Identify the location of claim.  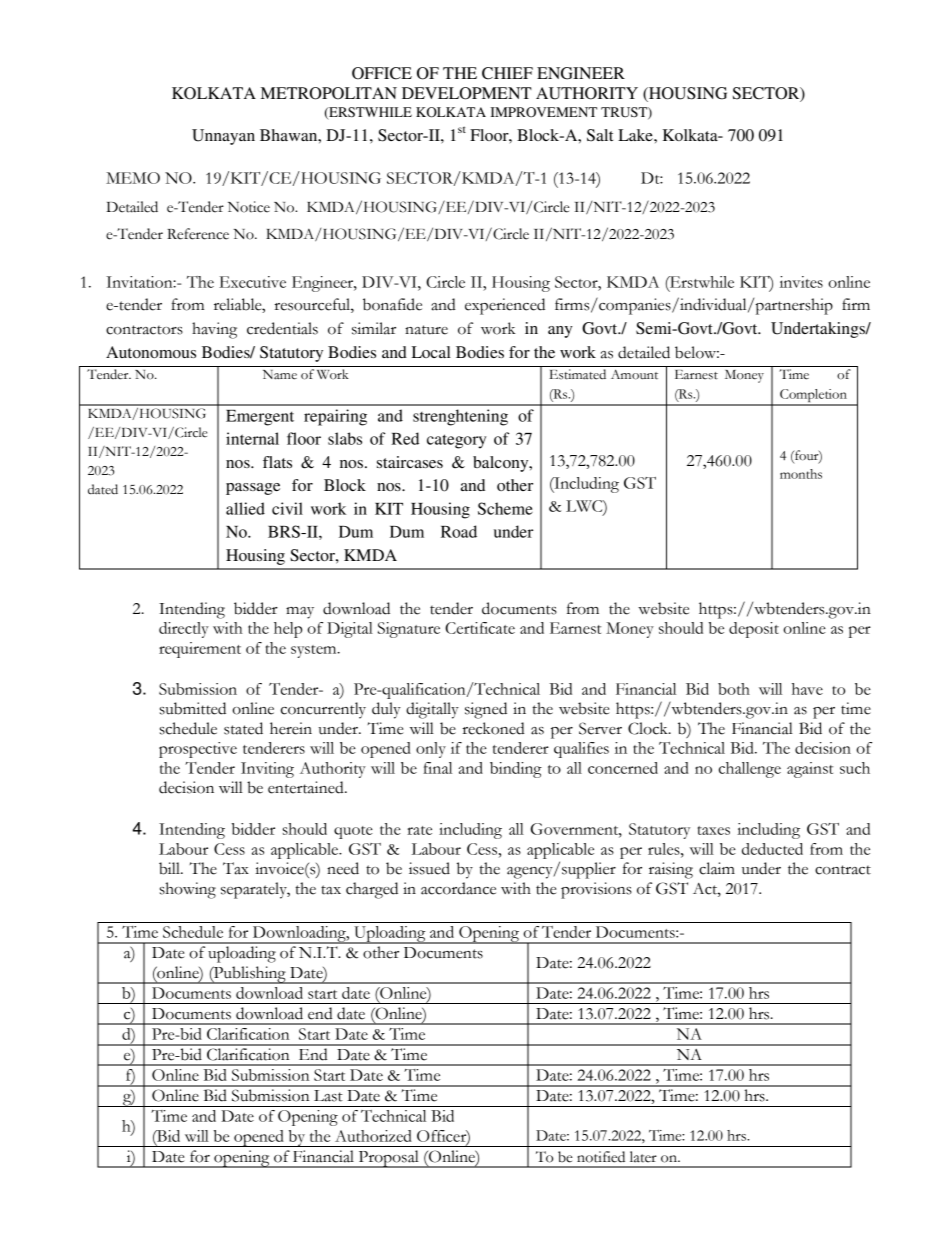
(717, 868).
